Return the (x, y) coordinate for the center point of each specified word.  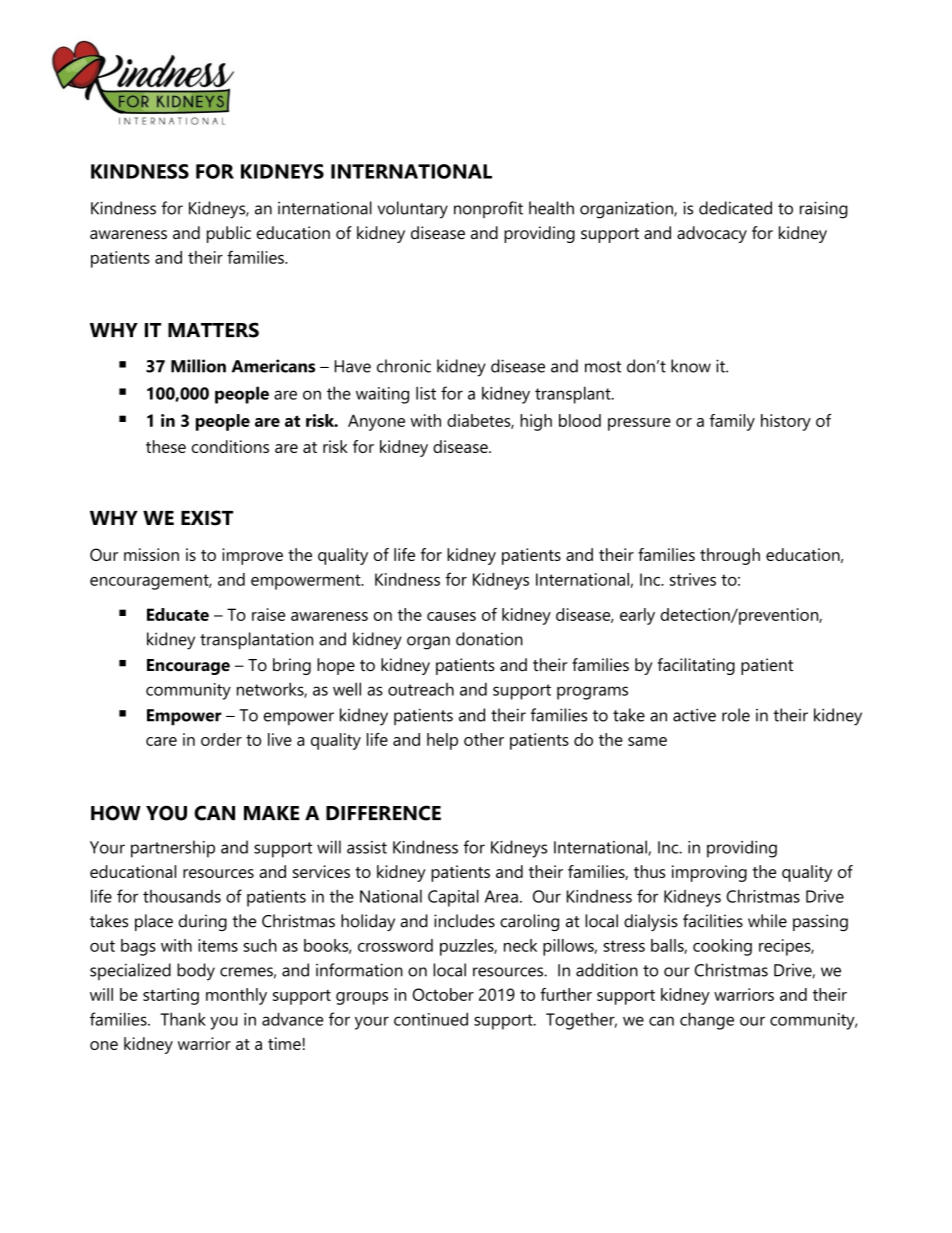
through (730, 556)
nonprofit (488, 209)
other (484, 739)
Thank (183, 1019)
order (221, 739)
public (229, 234)
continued (431, 1019)
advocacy (712, 234)
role (736, 715)
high (536, 422)
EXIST (207, 518)
